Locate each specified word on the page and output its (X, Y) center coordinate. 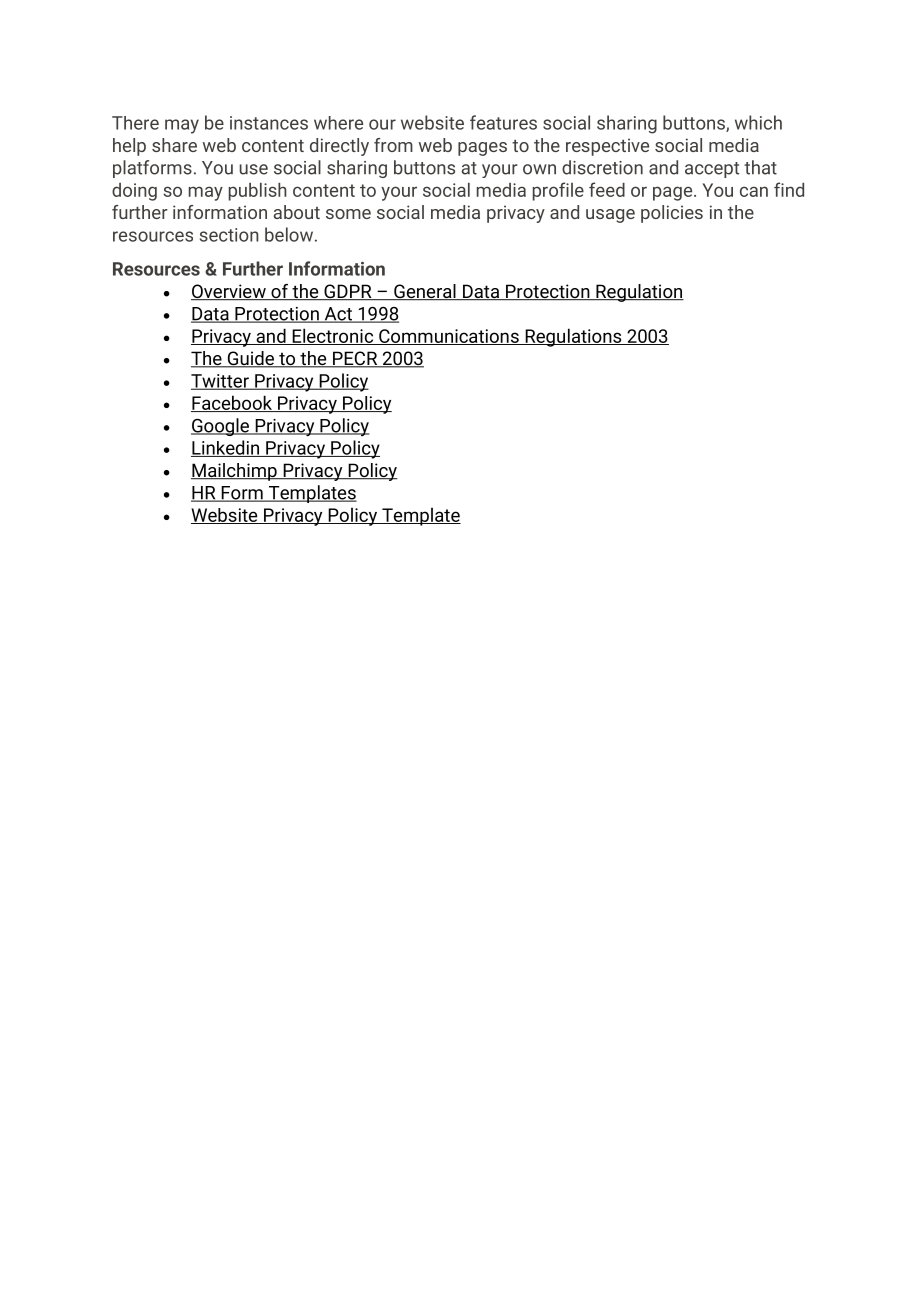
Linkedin (226, 448)
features (503, 122)
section (229, 235)
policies (672, 214)
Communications (449, 337)
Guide (250, 359)
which (758, 122)
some (348, 214)
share (174, 145)
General (425, 292)
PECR (355, 359)
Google (221, 427)
